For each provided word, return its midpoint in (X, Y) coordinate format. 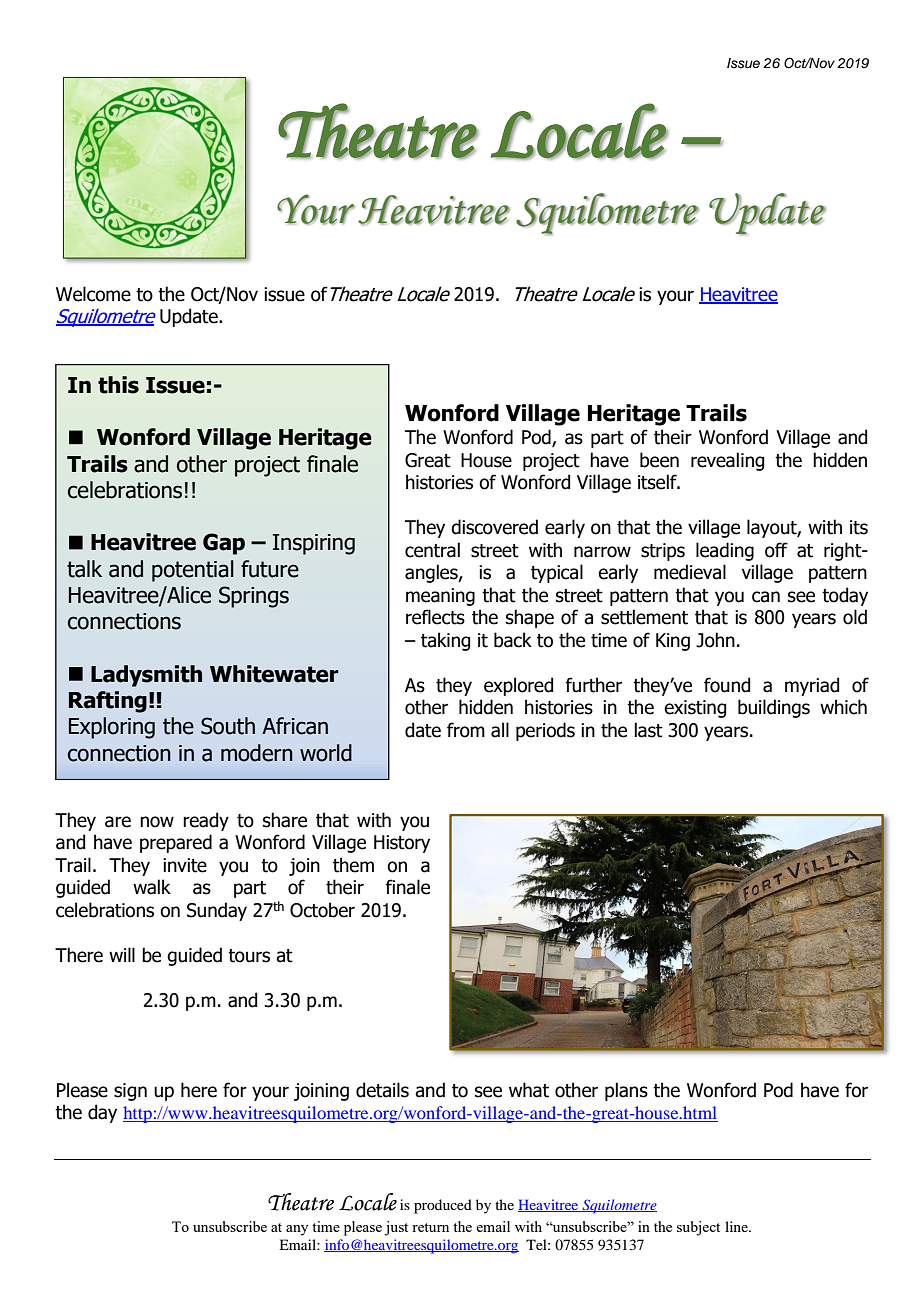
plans (626, 1091)
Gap (224, 544)
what (529, 1090)
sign (130, 1092)
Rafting (108, 702)
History (402, 844)
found (727, 685)
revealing (727, 461)
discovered (494, 527)
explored (518, 686)
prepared (176, 843)
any (297, 1230)
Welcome (93, 294)
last (648, 730)
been (659, 460)
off (776, 550)
